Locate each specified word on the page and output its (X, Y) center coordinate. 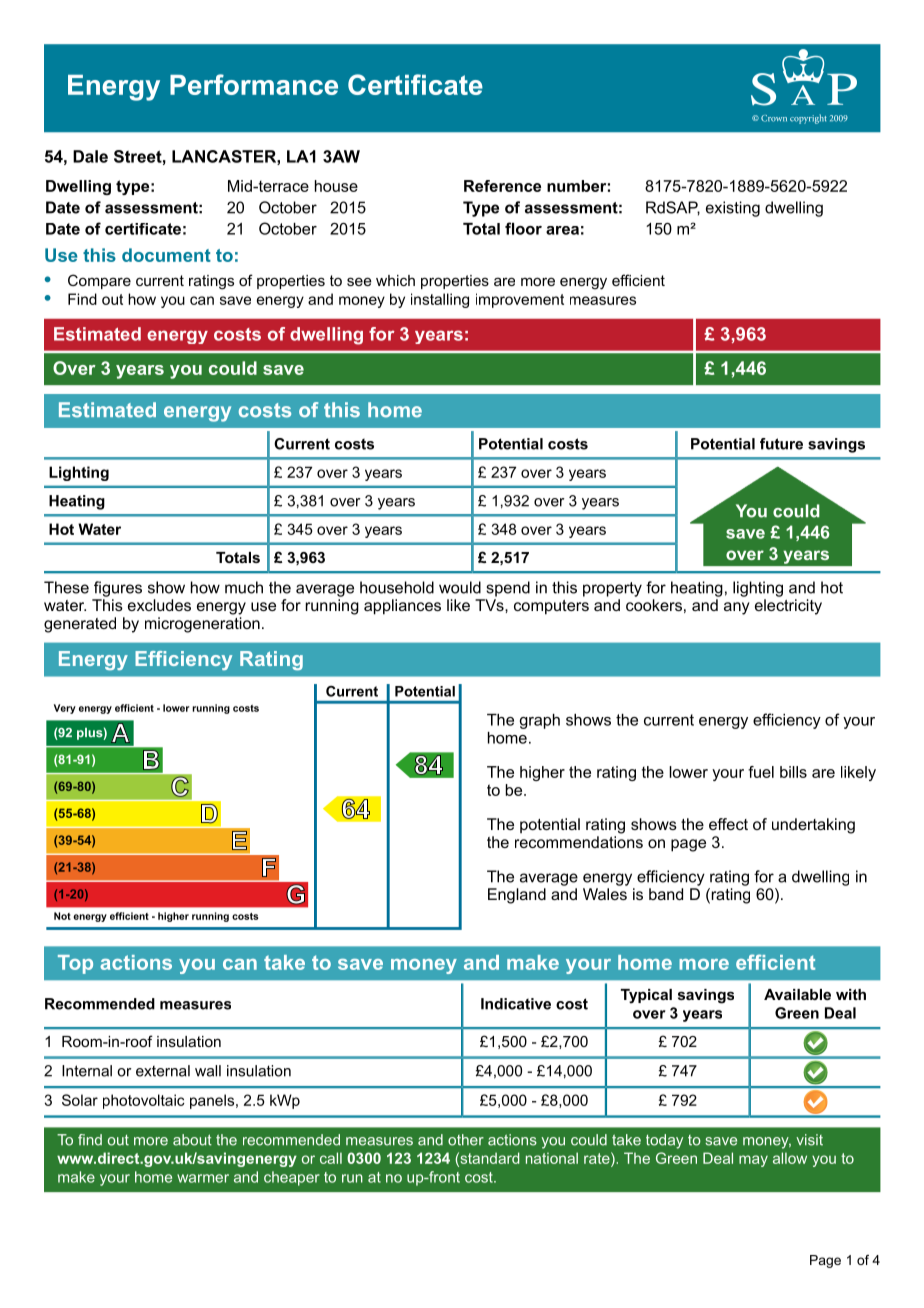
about (192, 1140)
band (666, 894)
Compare (99, 281)
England (517, 896)
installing (440, 300)
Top (75, 964)
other (466, 1140)
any (737, 608)
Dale (90, 156)
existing (733, 209)
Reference (502, 186)
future (781, 444)
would (460, 587)
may (753, 1161)
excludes (159, 605)
